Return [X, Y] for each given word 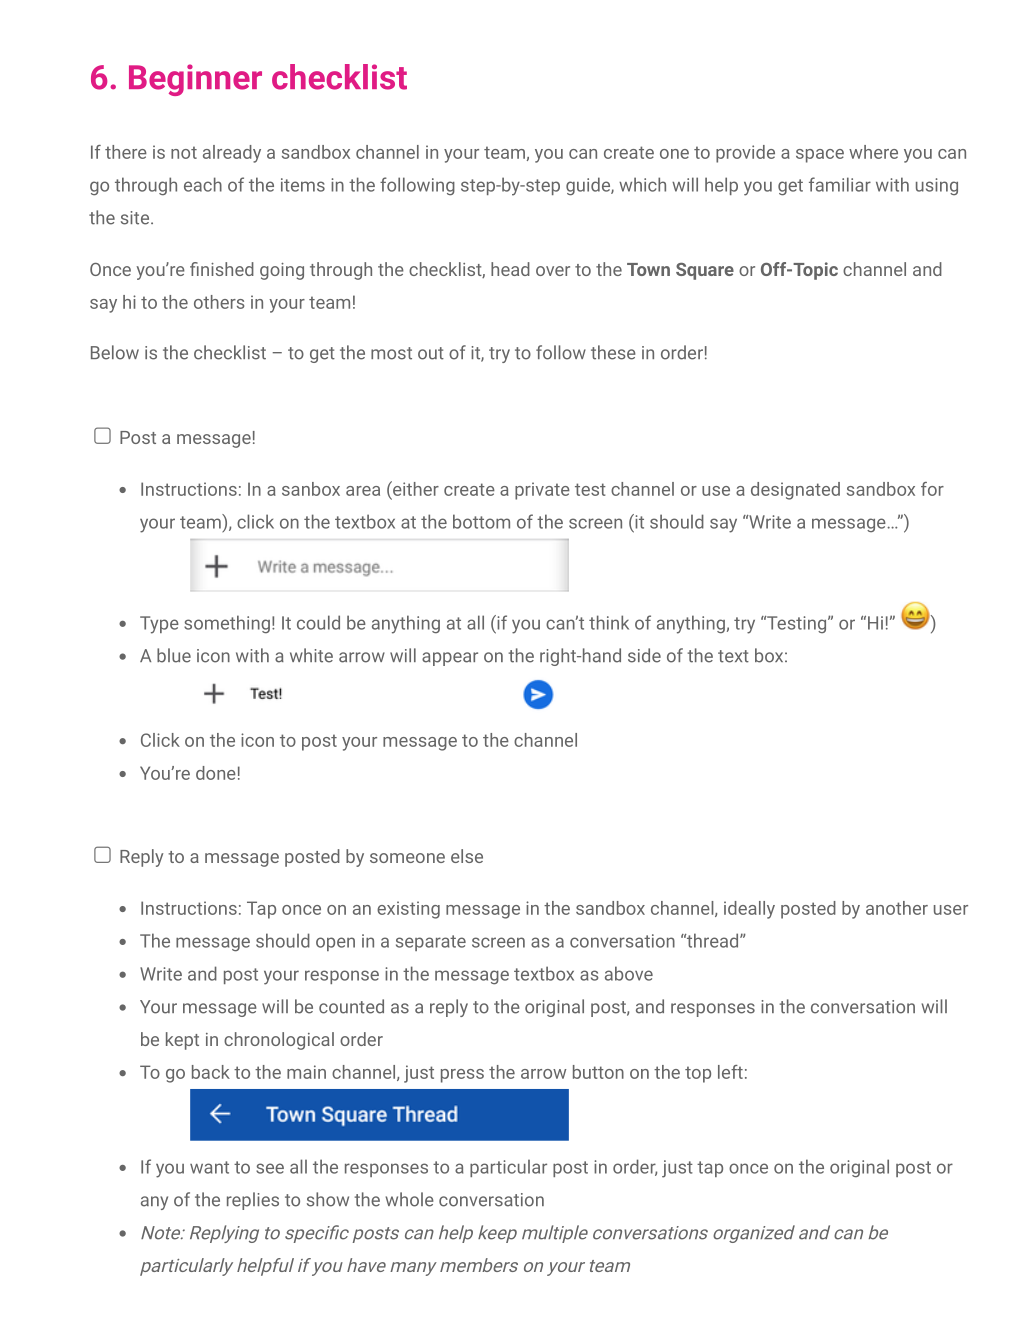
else [467, 856]
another [897, 908]
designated [795, 491]
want [209, 1167]
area [363, 491]
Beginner [195, 80]
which [642, 184]
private [542, 491]
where [873, 152]
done [216, 773]
